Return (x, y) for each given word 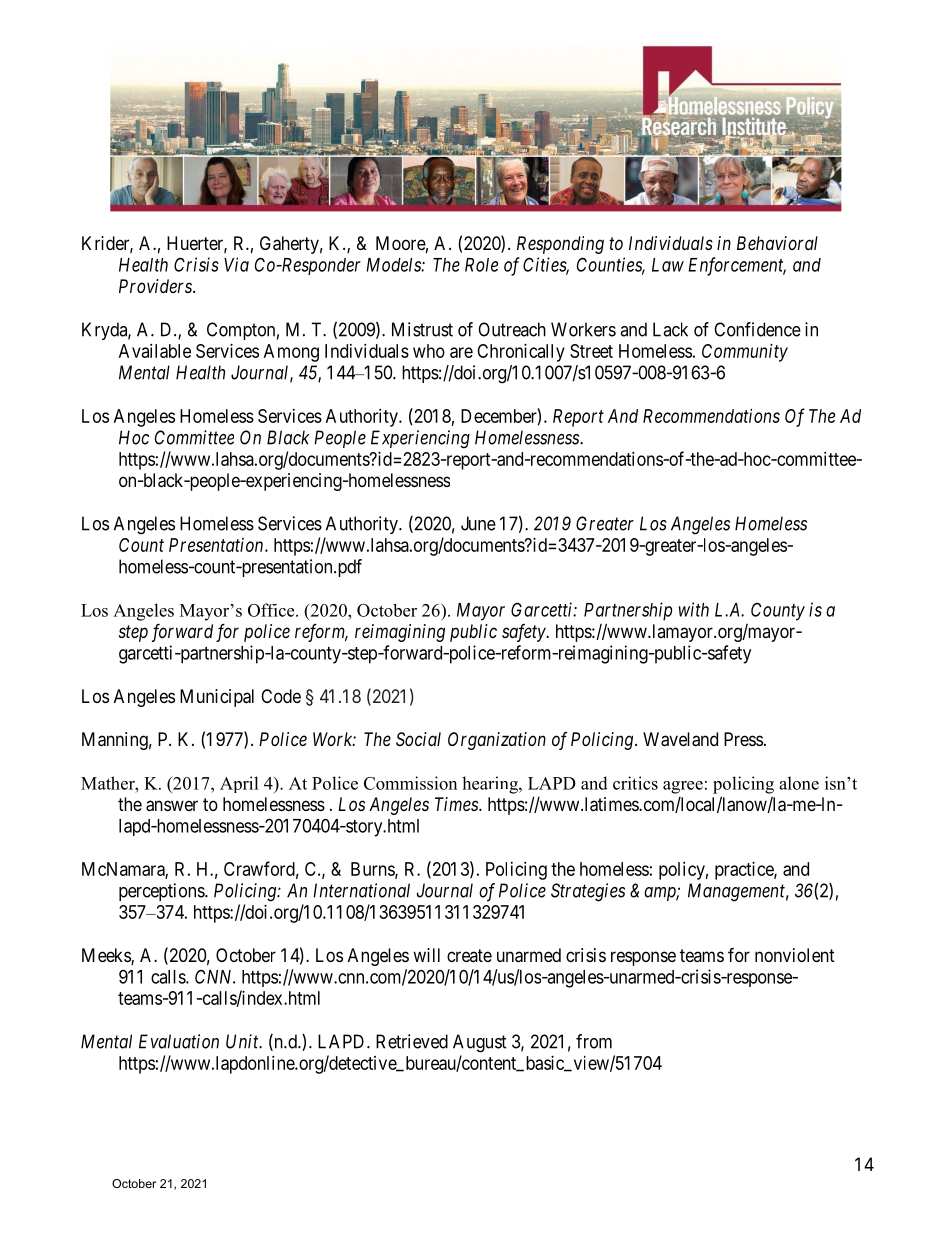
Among (291, 353)
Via (236, 264)
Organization (497, 741)
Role (481, 265)
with (694, 609)
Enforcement (737, 266)
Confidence (757, 329)
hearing (491, 785)
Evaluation (179, 1041)
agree (683, 787)
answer (172, 806)
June (478, 523)
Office (272, 610)
